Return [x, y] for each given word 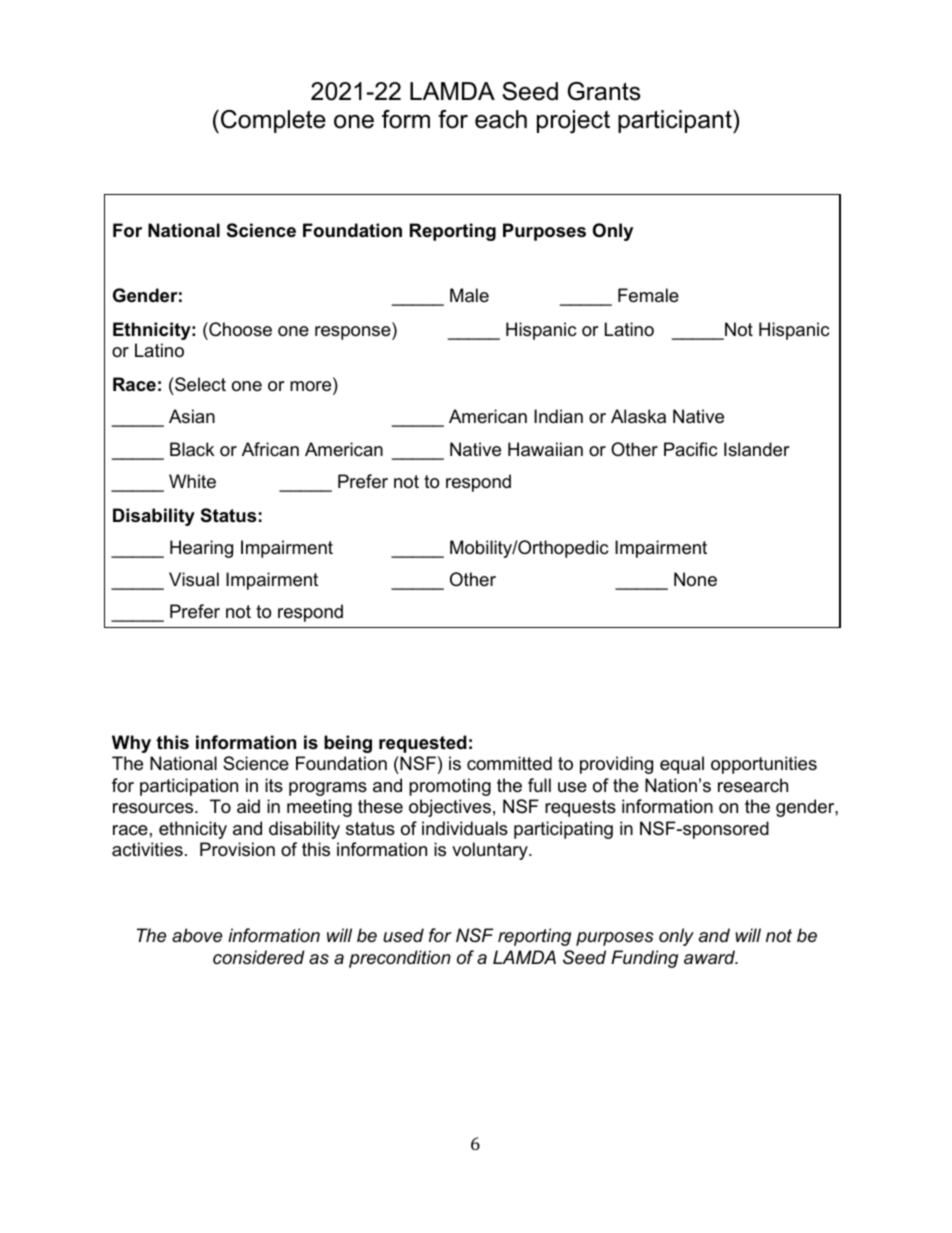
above [197, 935]
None [695, 579]
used [403, 935]
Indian [558, 416]
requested [423, 744]
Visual [194, 579]
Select [199, 384]
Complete [273, 121]
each [501, 119]
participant [676, 121]
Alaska [638, 416]
